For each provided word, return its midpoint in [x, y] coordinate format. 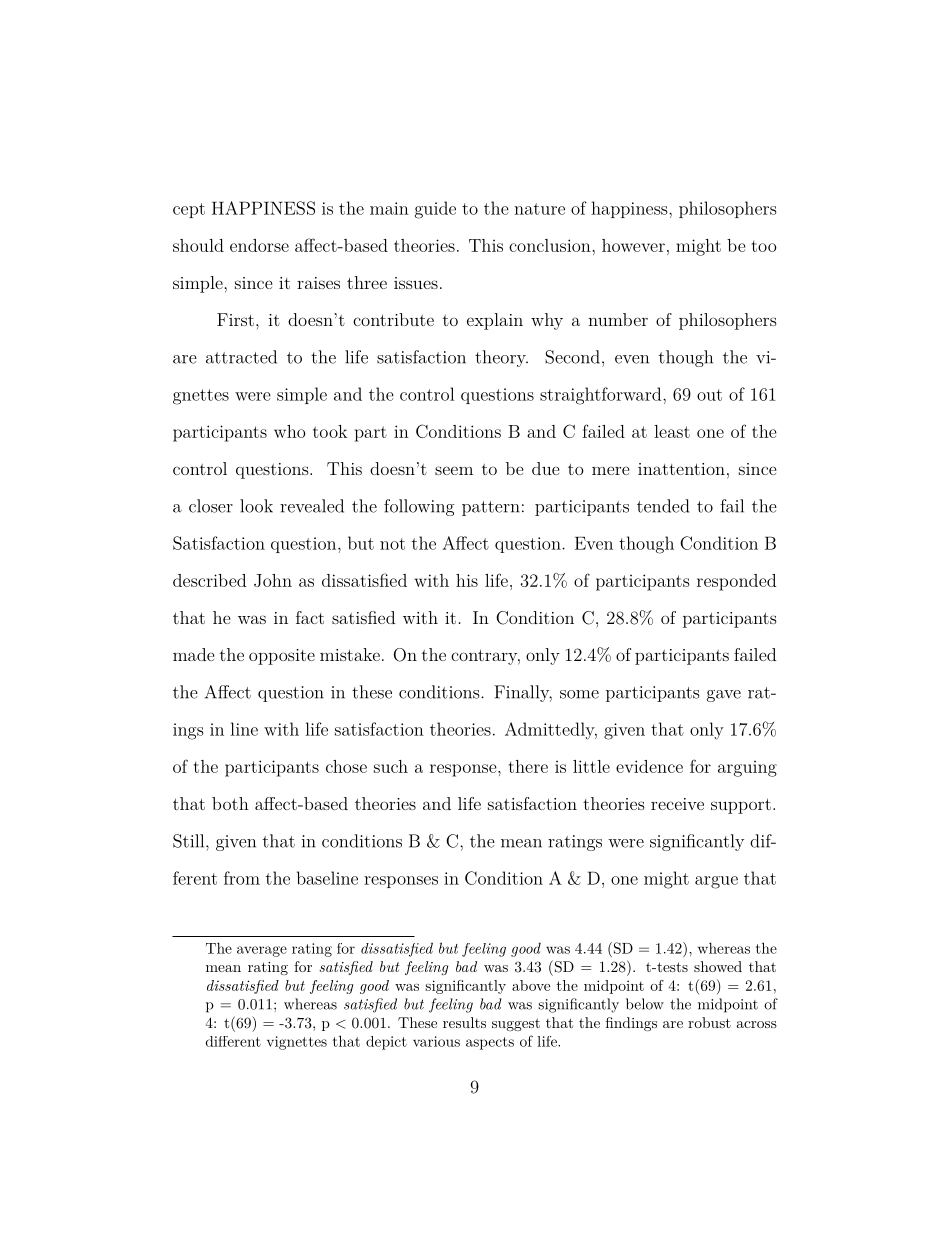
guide [435, 210]
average [262, 951]
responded [736, 582]
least [672, 431]
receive [677, 804]
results [464, 1022]
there [528, 766]
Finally [523, 693]
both [230, 803]
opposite [282, 657]
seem [454, 470]
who [290, 431]
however [633, 245]
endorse [259, 245]
